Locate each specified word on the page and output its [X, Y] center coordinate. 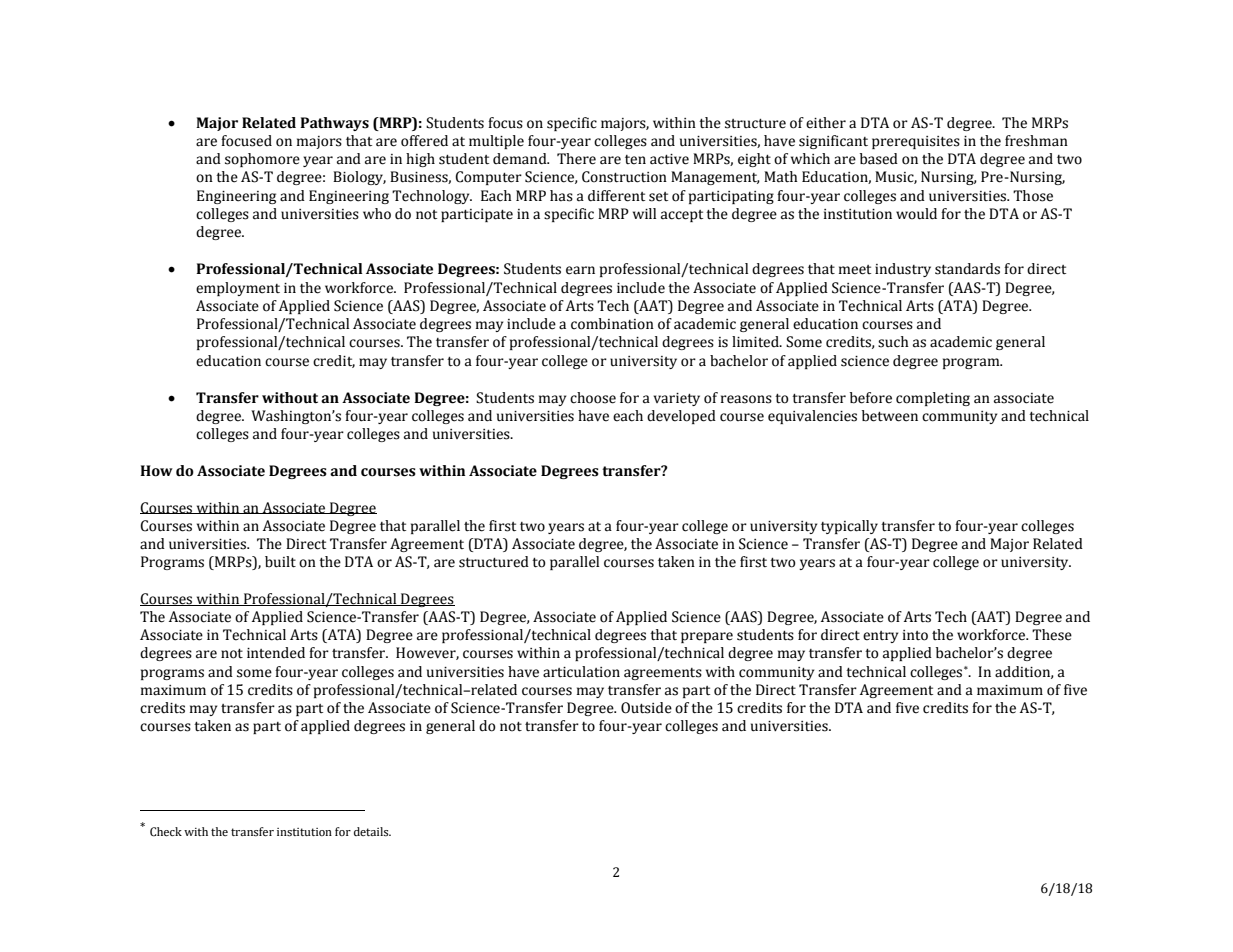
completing [933, 399]
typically [849, 527]
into [915, 635]
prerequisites [916, 142]
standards [967, 269]
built [280, 562]
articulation [581, 672]
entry [880, 637]
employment [238, 289]
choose [593, 398]
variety [676, 399]
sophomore [262, 160]
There [576, 159]
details [372, 832]
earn [580, 270]
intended [276, 653]
